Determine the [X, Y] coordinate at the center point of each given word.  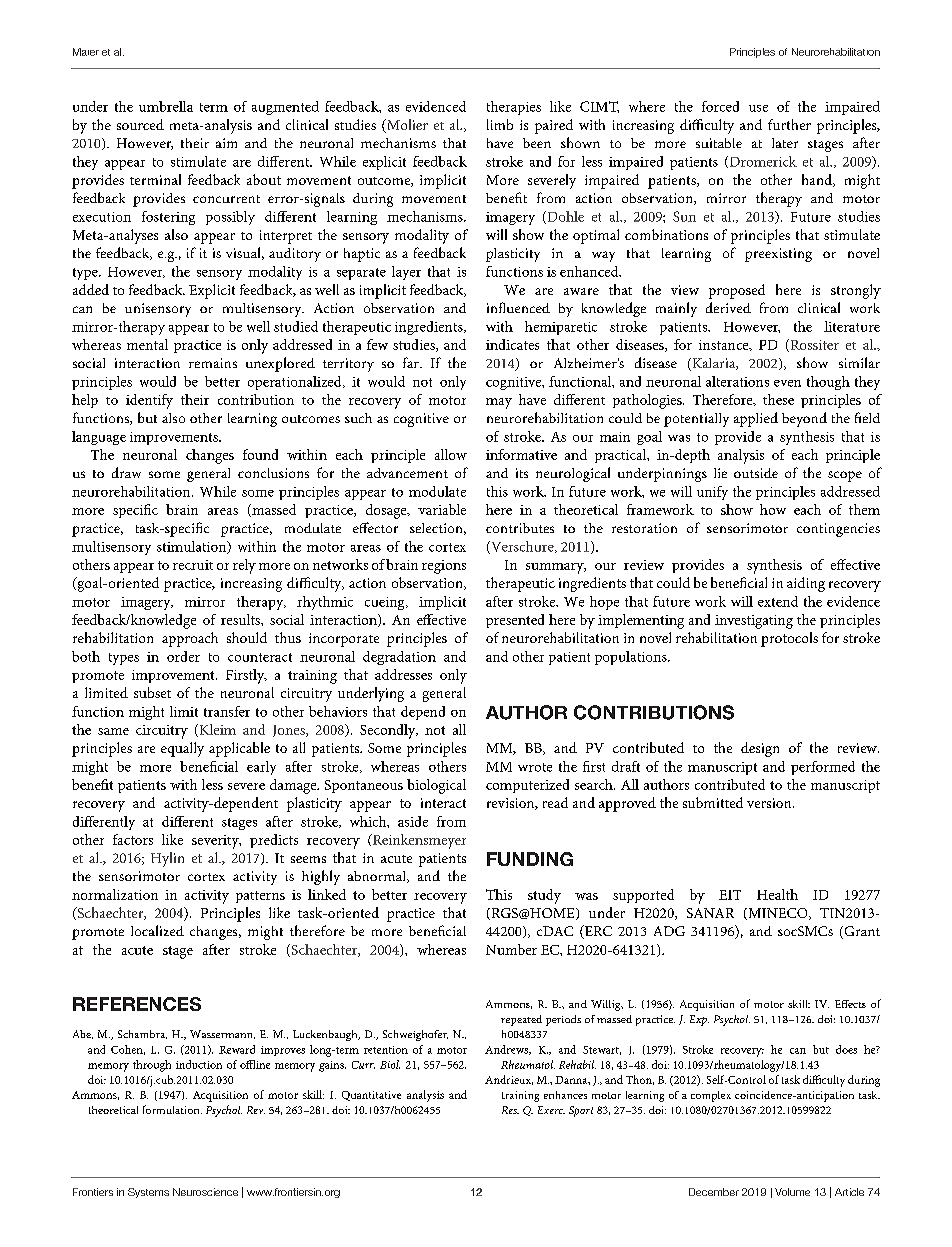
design [760, 749]
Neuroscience [205, 1192]
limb [500, 124]
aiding [806, 584]
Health [777, 894]
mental [147, 344]
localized [157, 930]
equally [182, 749]
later [785, 143]
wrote [535, 767]
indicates [512, 344]
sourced [140, 124]
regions [444, 567]
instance [725, 345]
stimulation [193, 547]
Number [511, 949]
